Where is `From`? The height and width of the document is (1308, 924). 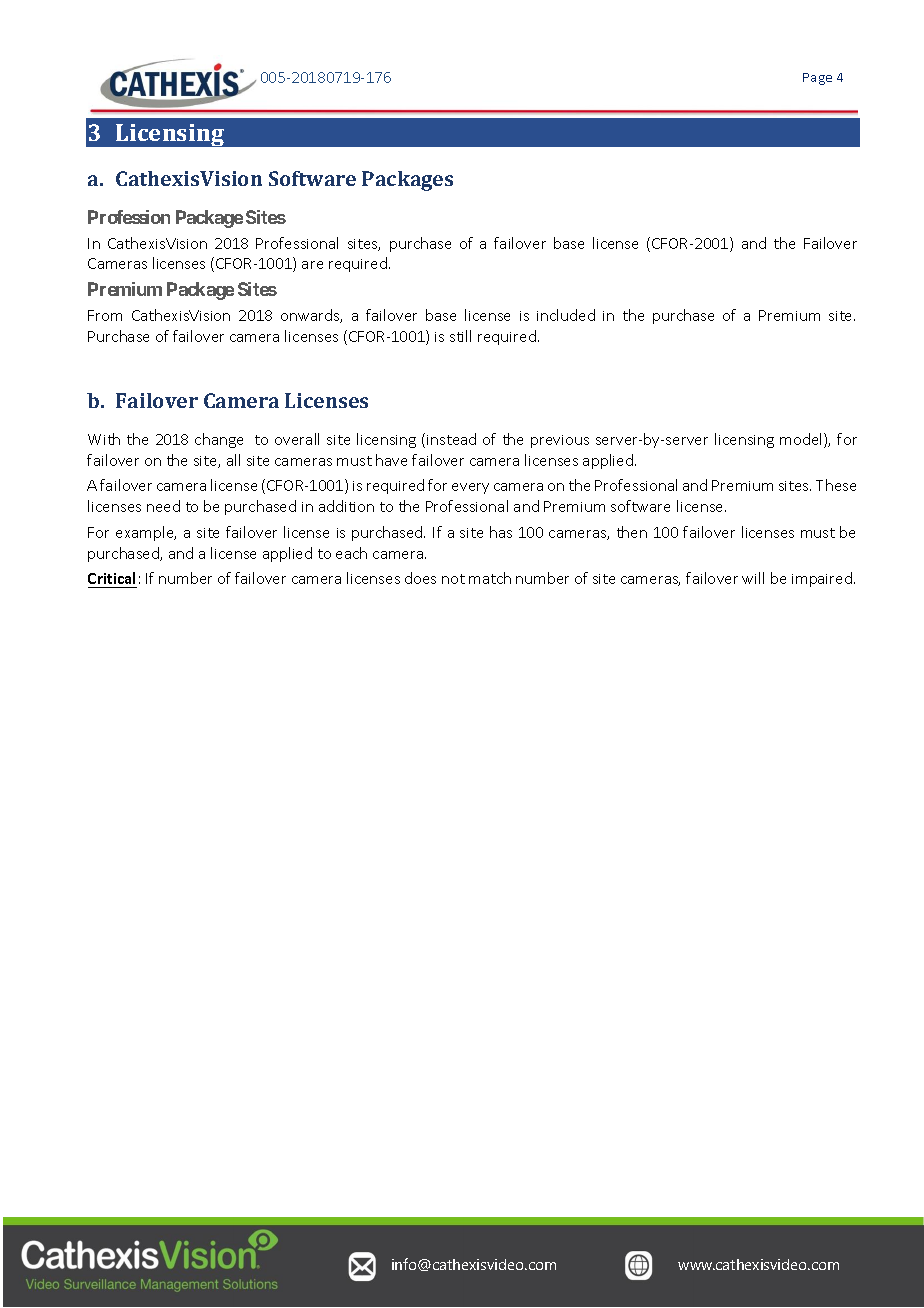
From is located at coordinates (105, 315).
